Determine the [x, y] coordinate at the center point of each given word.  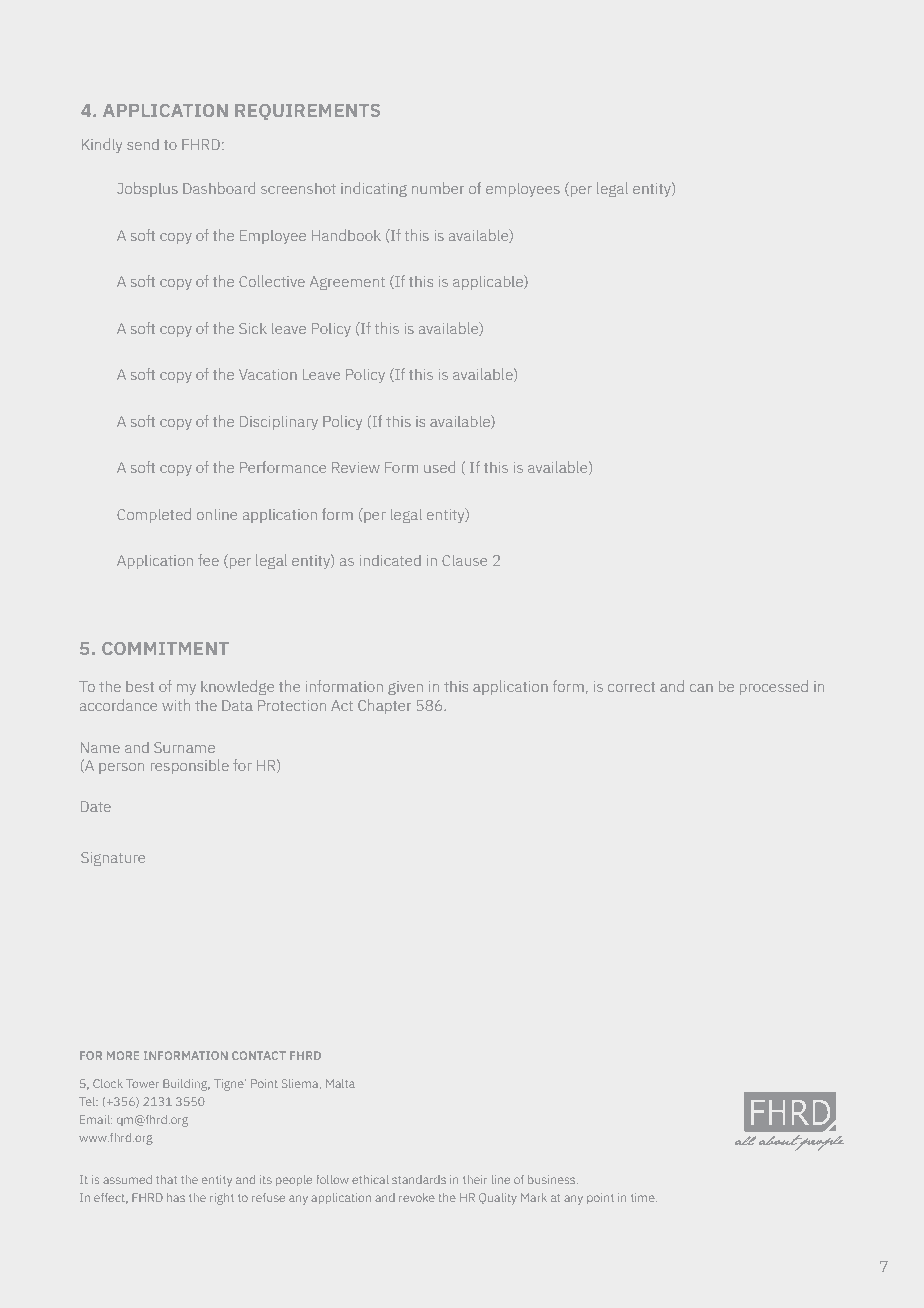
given [405, 688]
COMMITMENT [165, 648]
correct [631, 687]
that [166, 1179]
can [701, 688]
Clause [465, 560]
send [143, 144]
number [438, 188]
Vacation [268, 374]
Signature [113, 859]
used [439, 467]
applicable [489, 282]
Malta [340, 1083]
